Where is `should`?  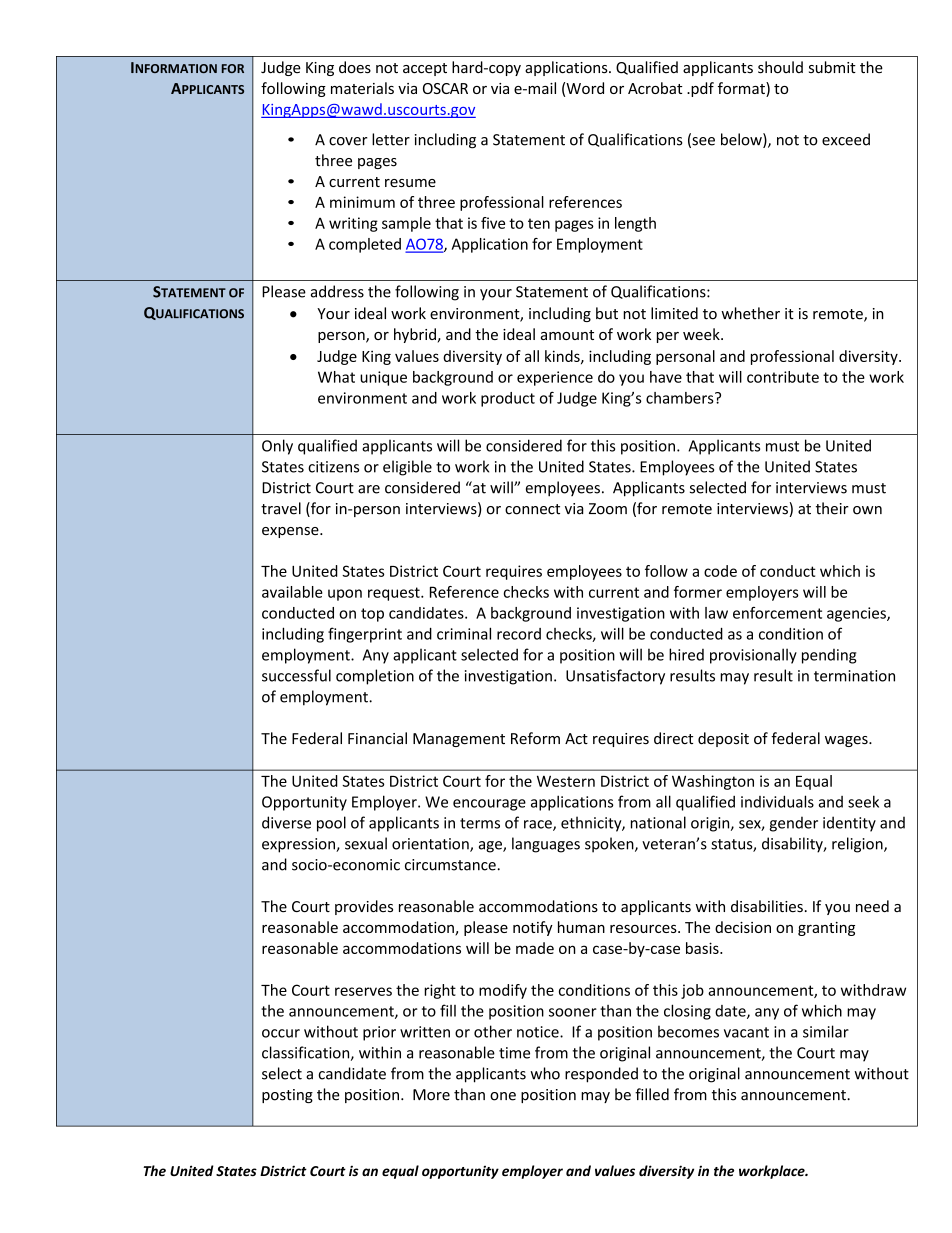
should is located at coordinates (780, 67).
